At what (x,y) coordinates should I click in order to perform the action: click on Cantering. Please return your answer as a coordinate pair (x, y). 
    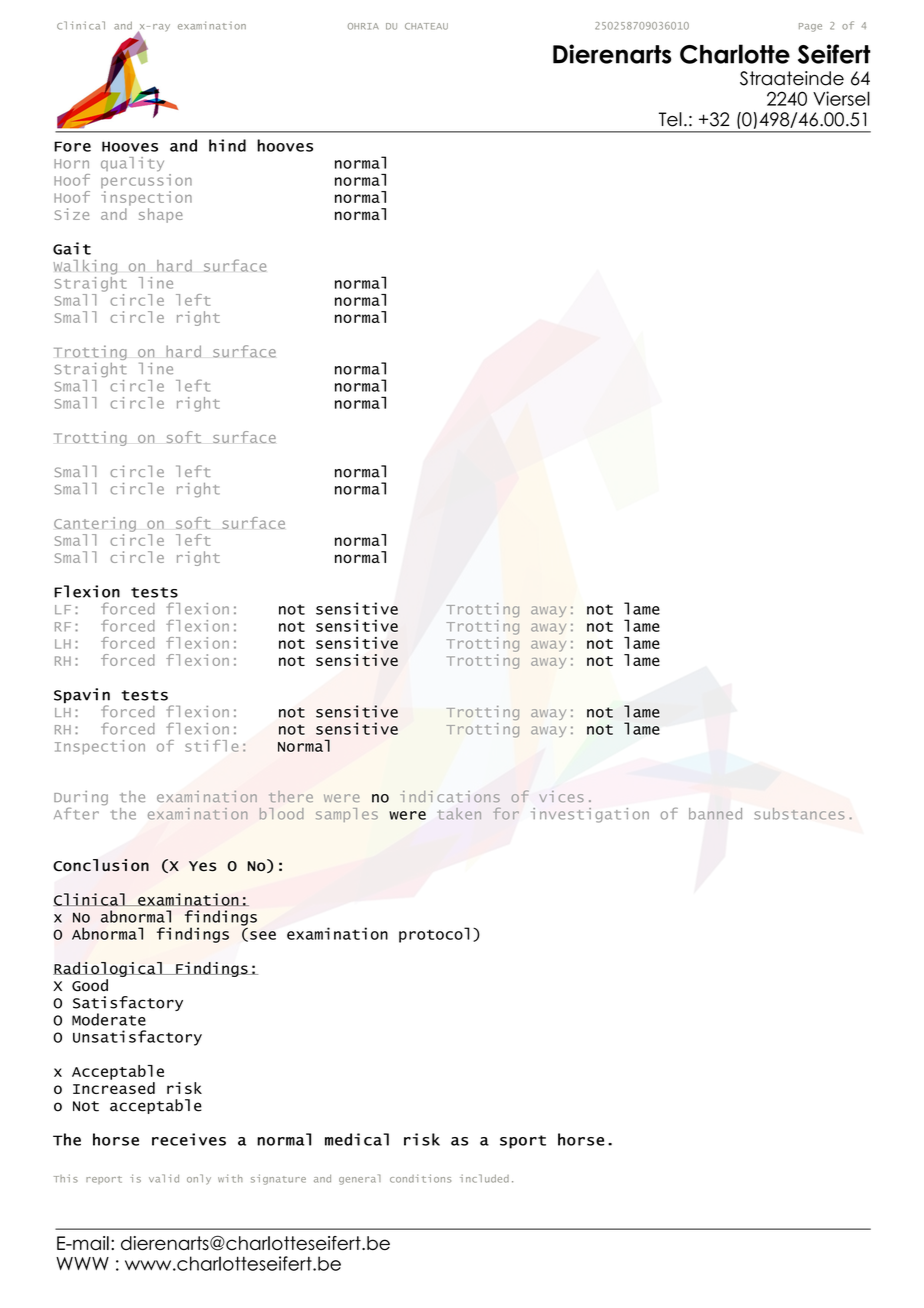
    Looking at the image, I should click on (95, 524).
